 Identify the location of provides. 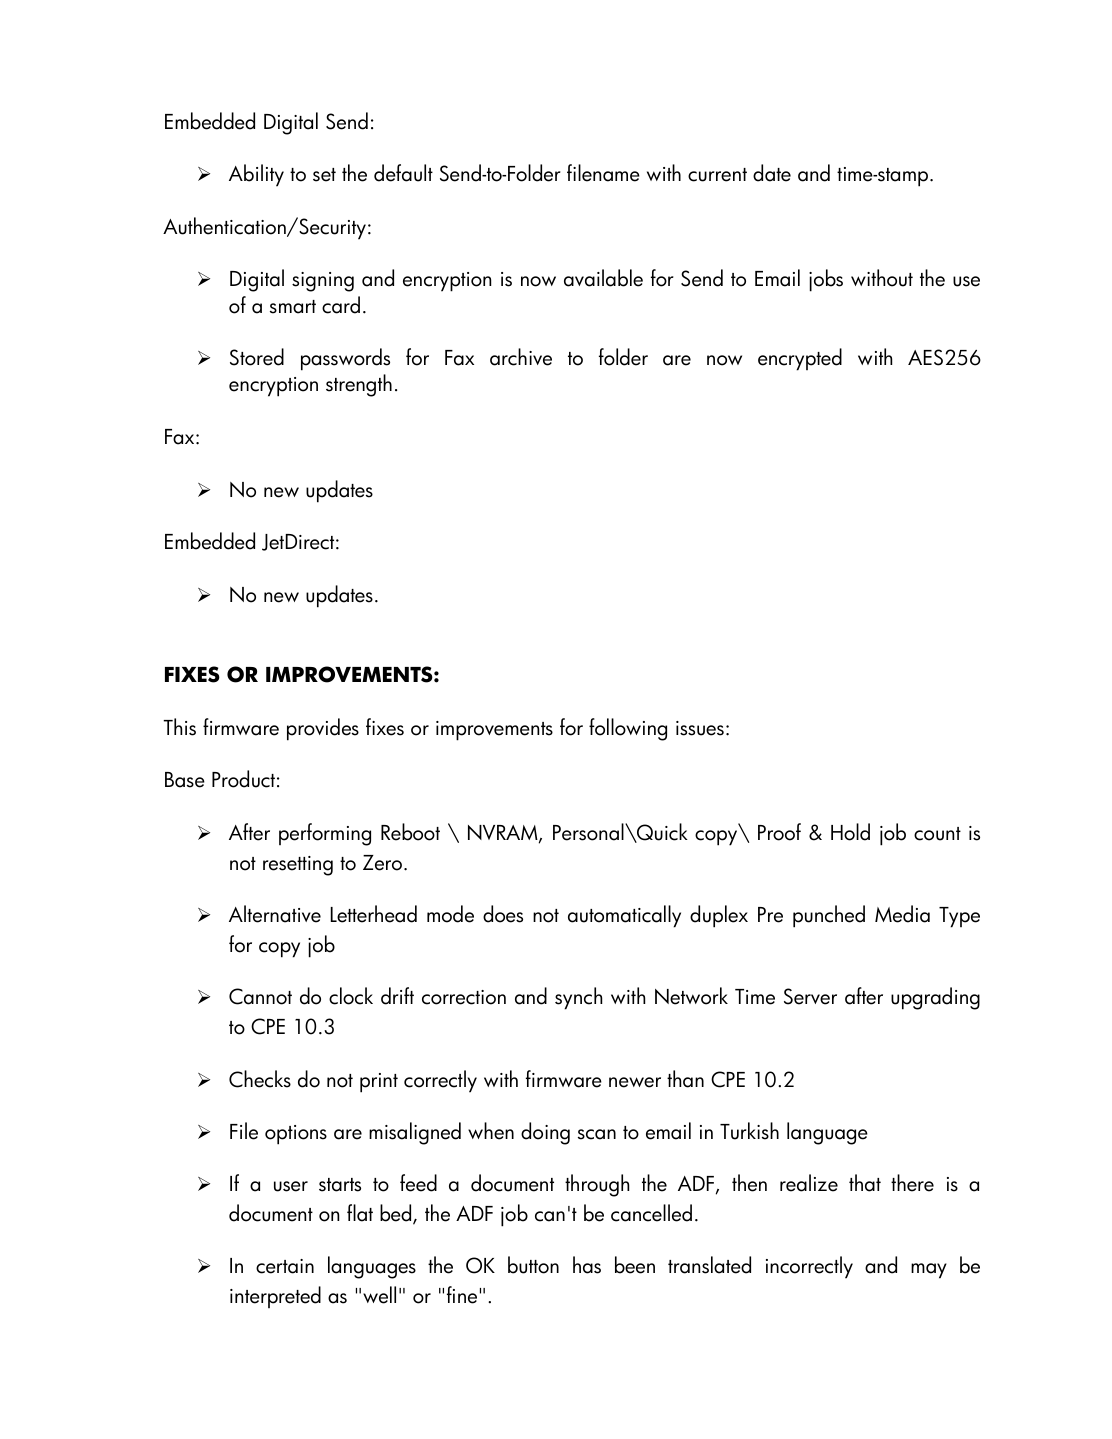
(323, 729).
